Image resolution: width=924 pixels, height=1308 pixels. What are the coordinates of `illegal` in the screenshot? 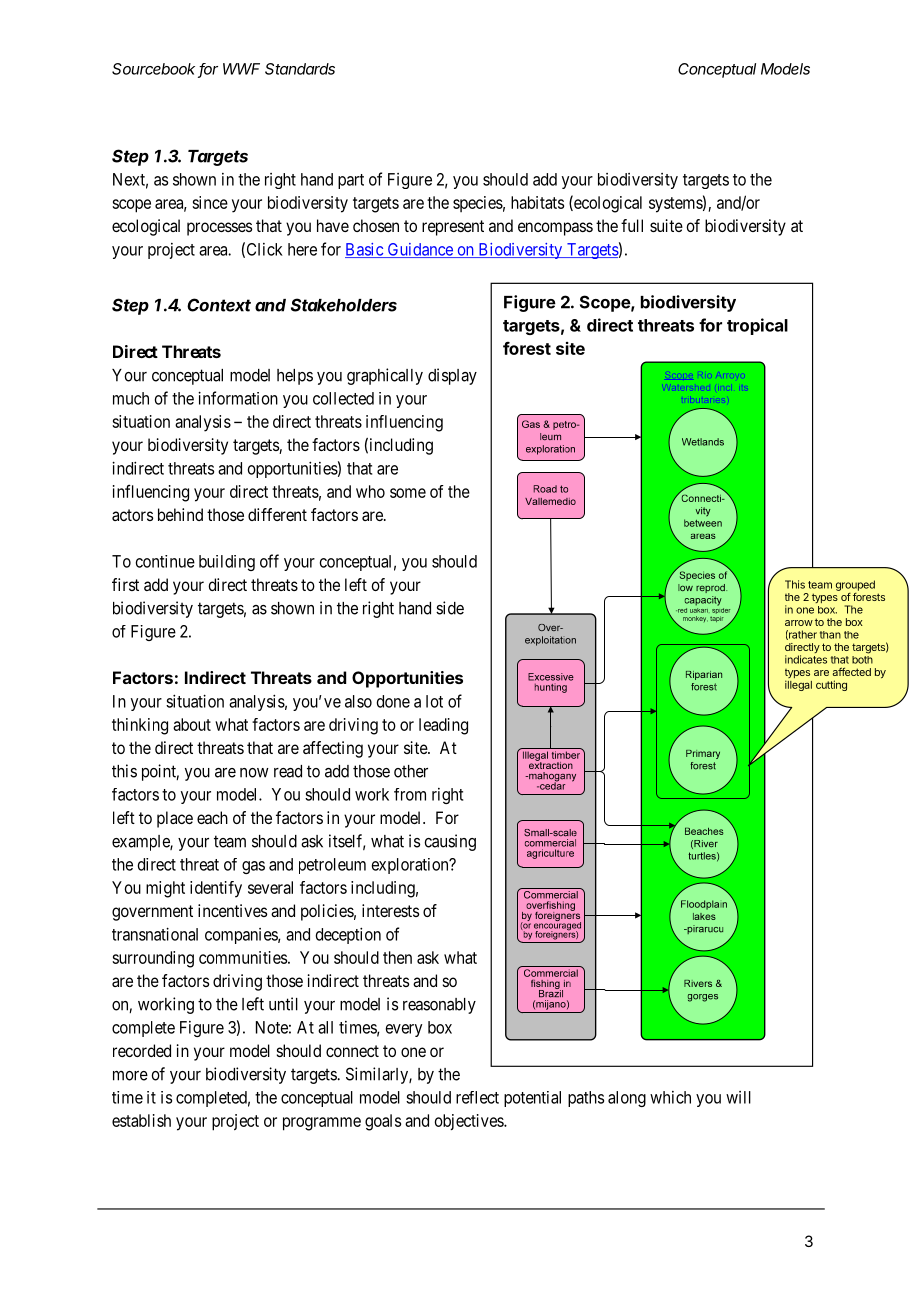 It's located at (798, 685).
